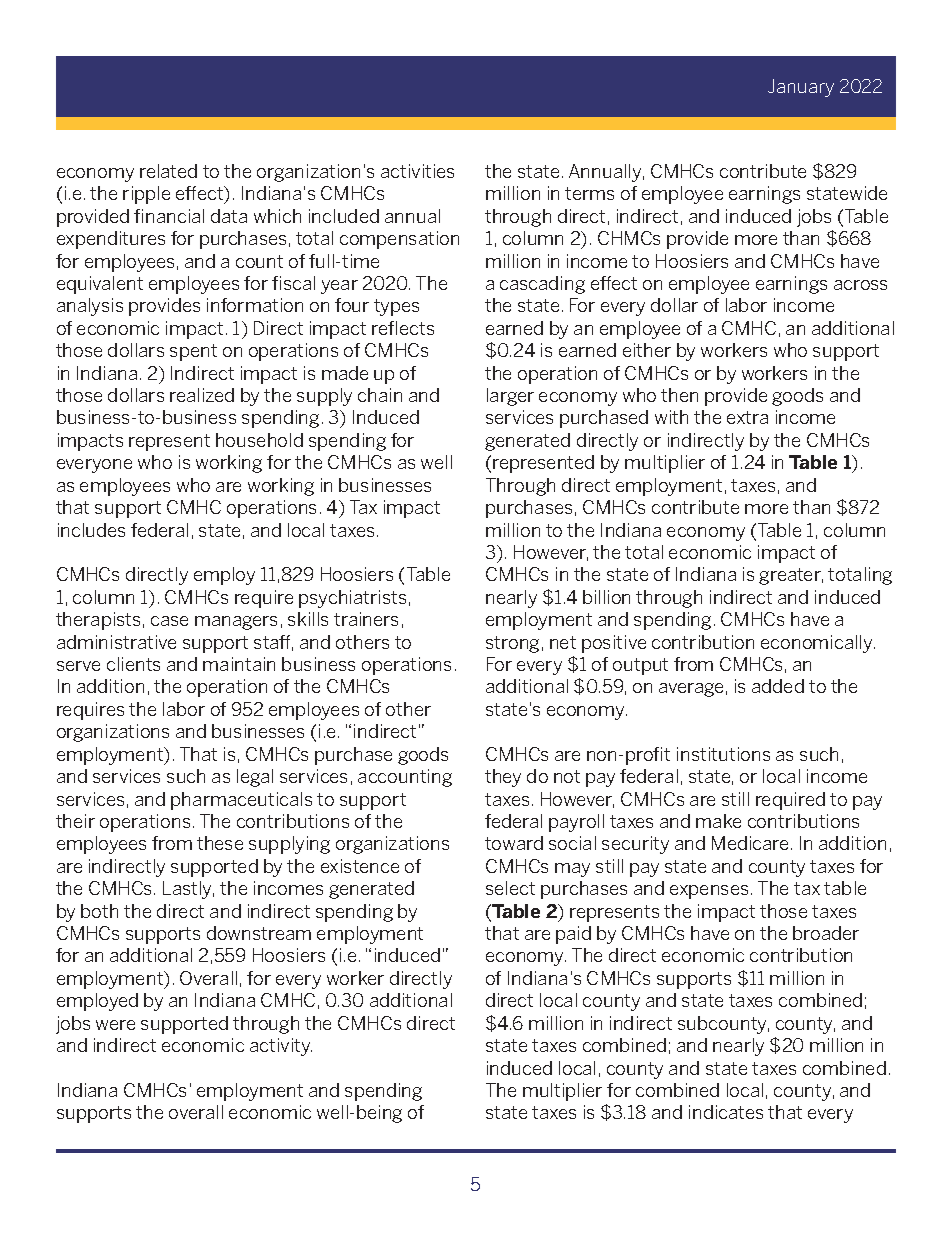  Describe the element at coordinates (801, 88) in the screenshot. I see `January` at that location.
